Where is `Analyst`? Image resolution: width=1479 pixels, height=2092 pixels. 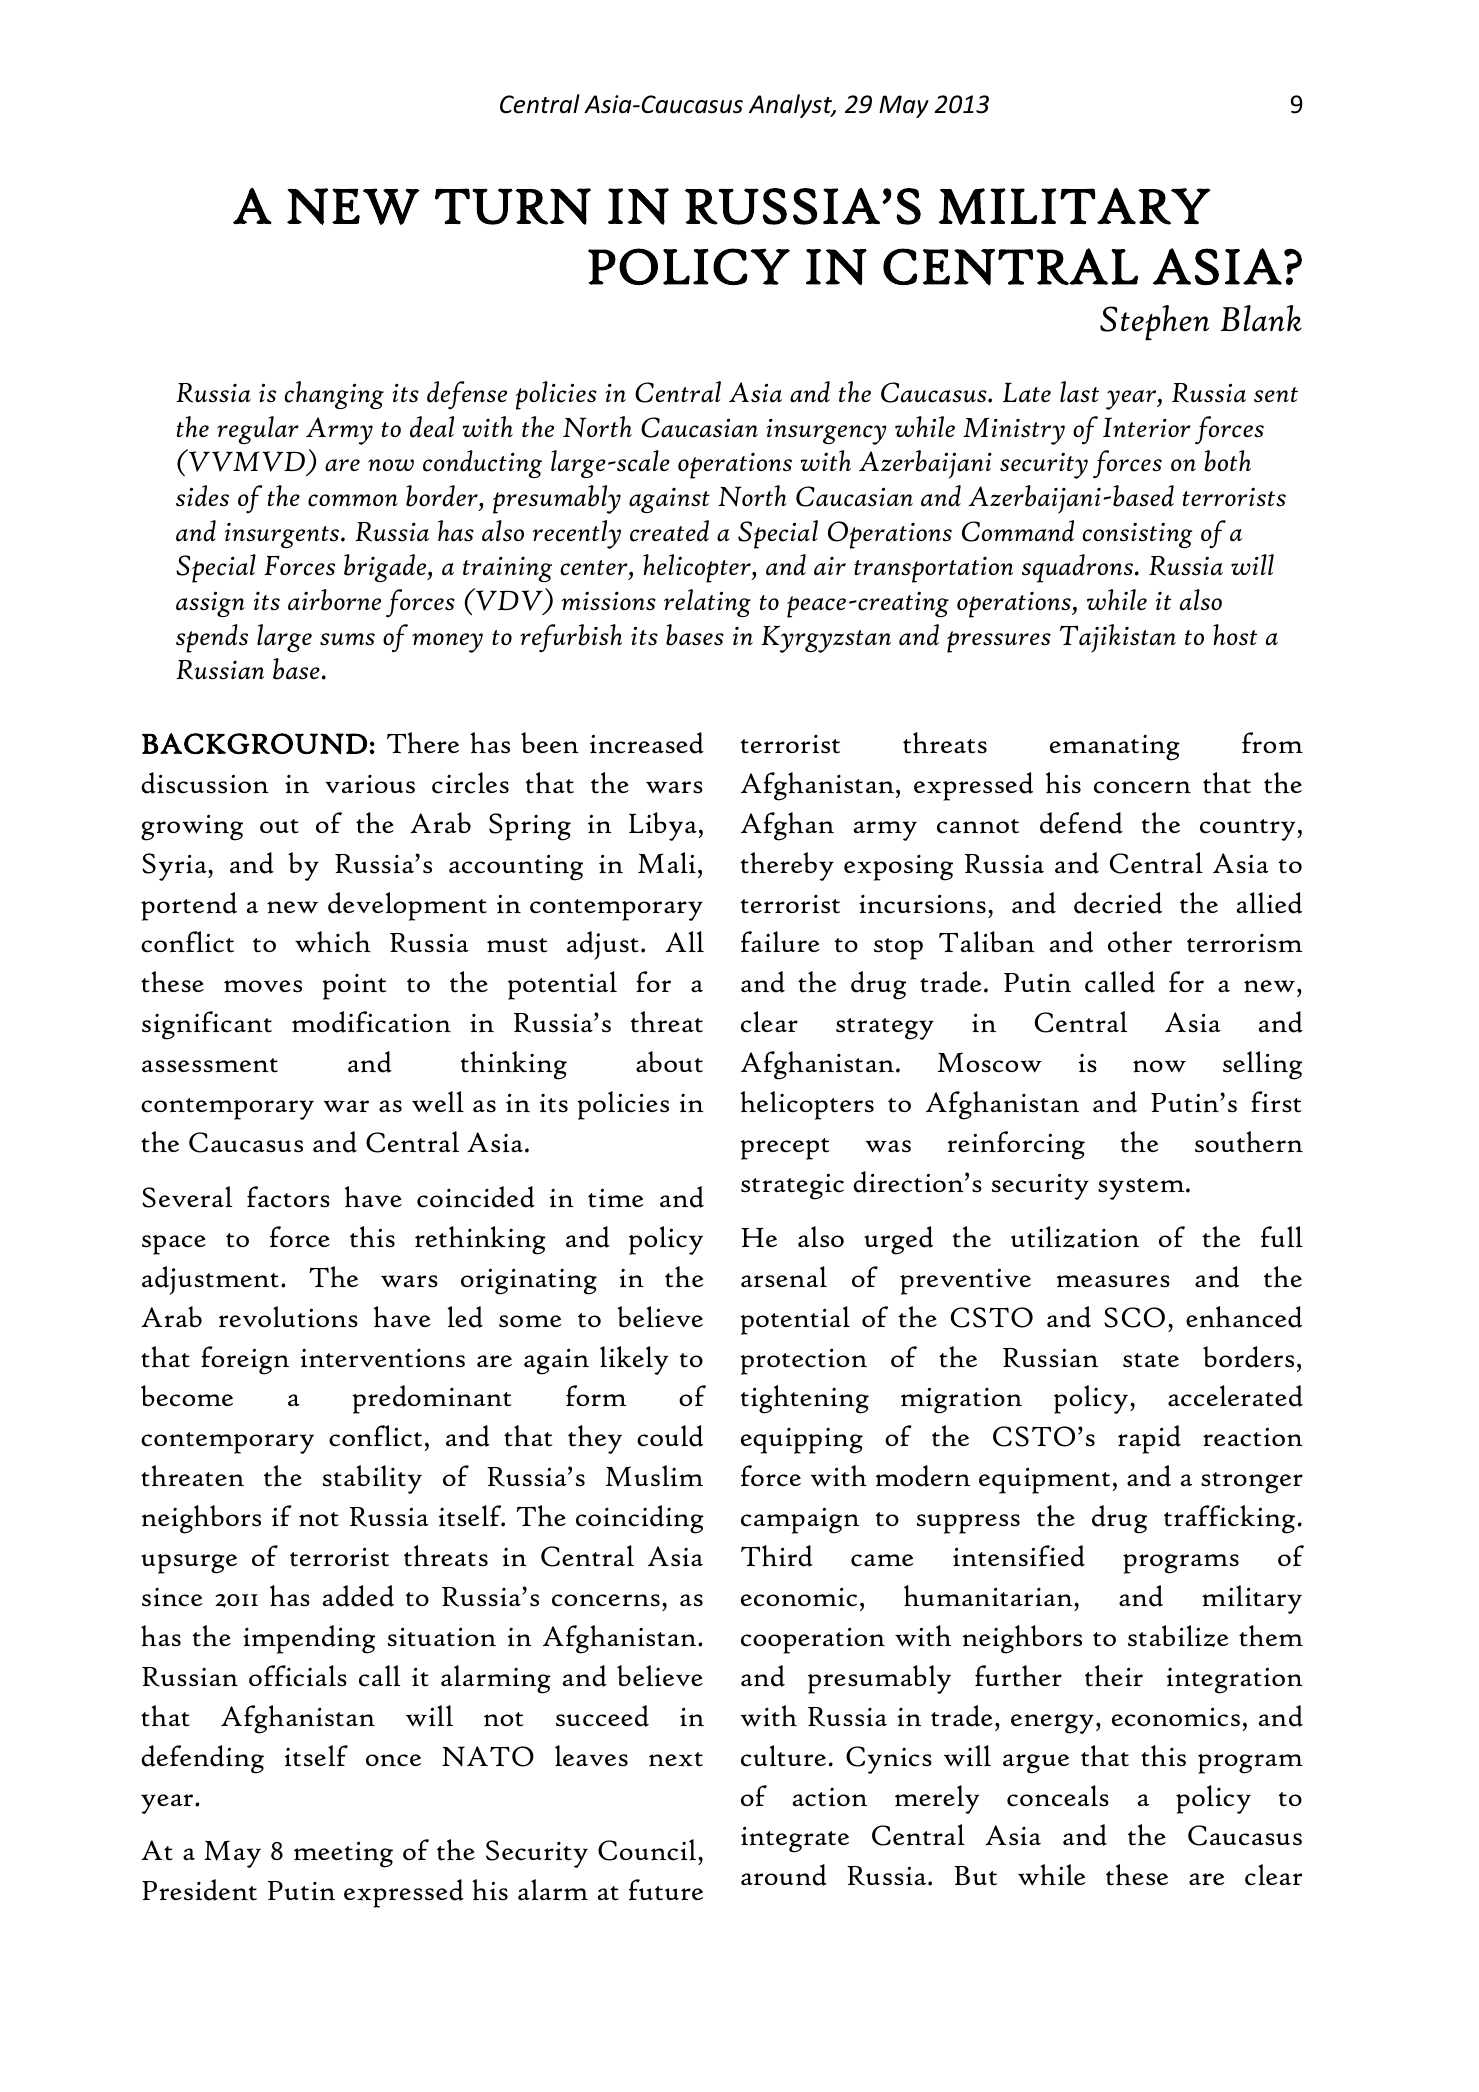 Analyst is located at coordinates (792, 106).
